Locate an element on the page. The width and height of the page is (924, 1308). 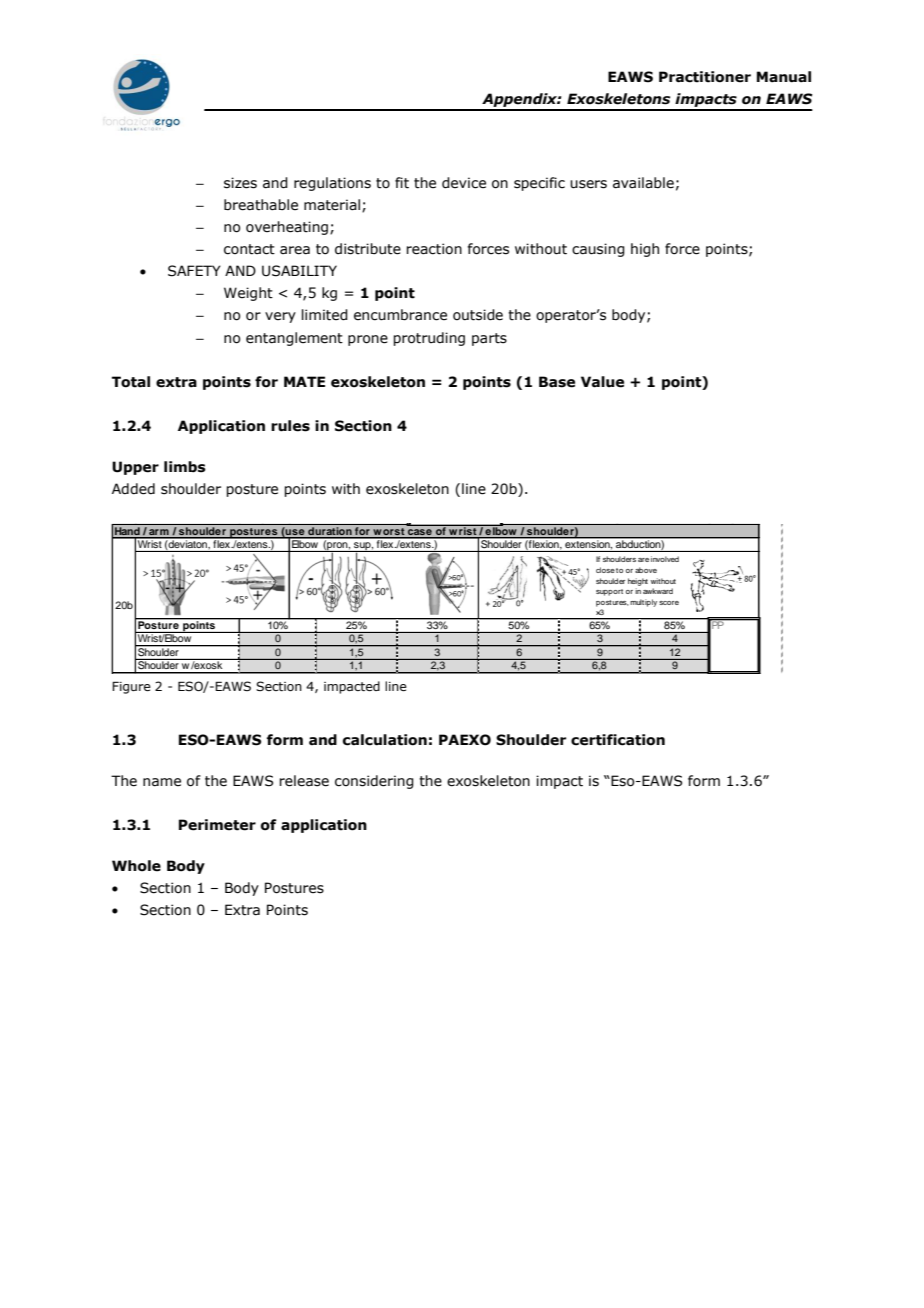
Figure is located at coordinates (131, 687).
